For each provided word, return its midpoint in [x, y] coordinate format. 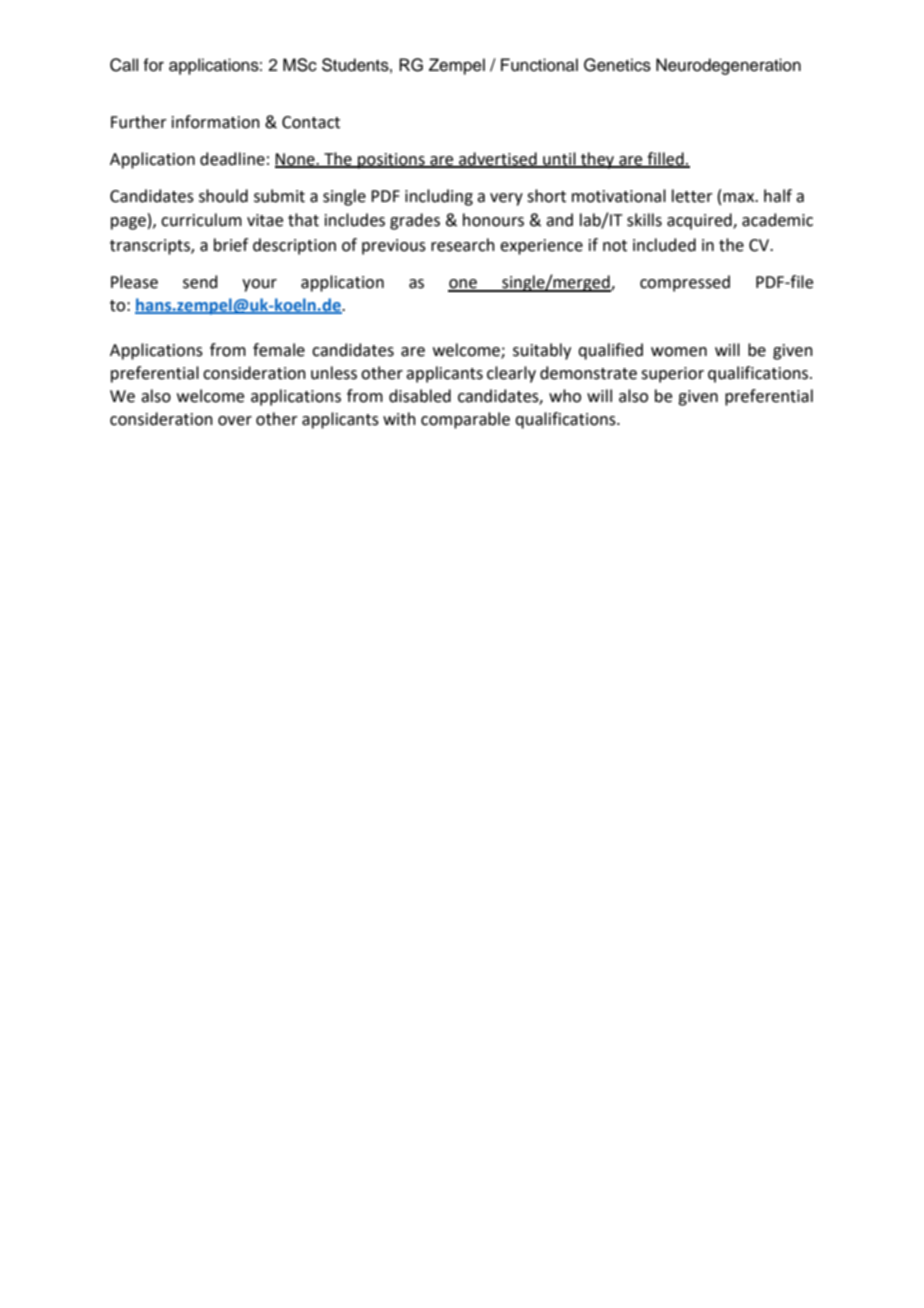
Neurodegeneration [728, 66]
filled [665, 159]
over [235, 421]
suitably [542, 351]
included [664, 245]
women [679, 352]
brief [231, 245]
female [279, 350]
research [463, 245]
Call [124, 65]
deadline [232, 159]
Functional [539, 65]
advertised [498, 159]
